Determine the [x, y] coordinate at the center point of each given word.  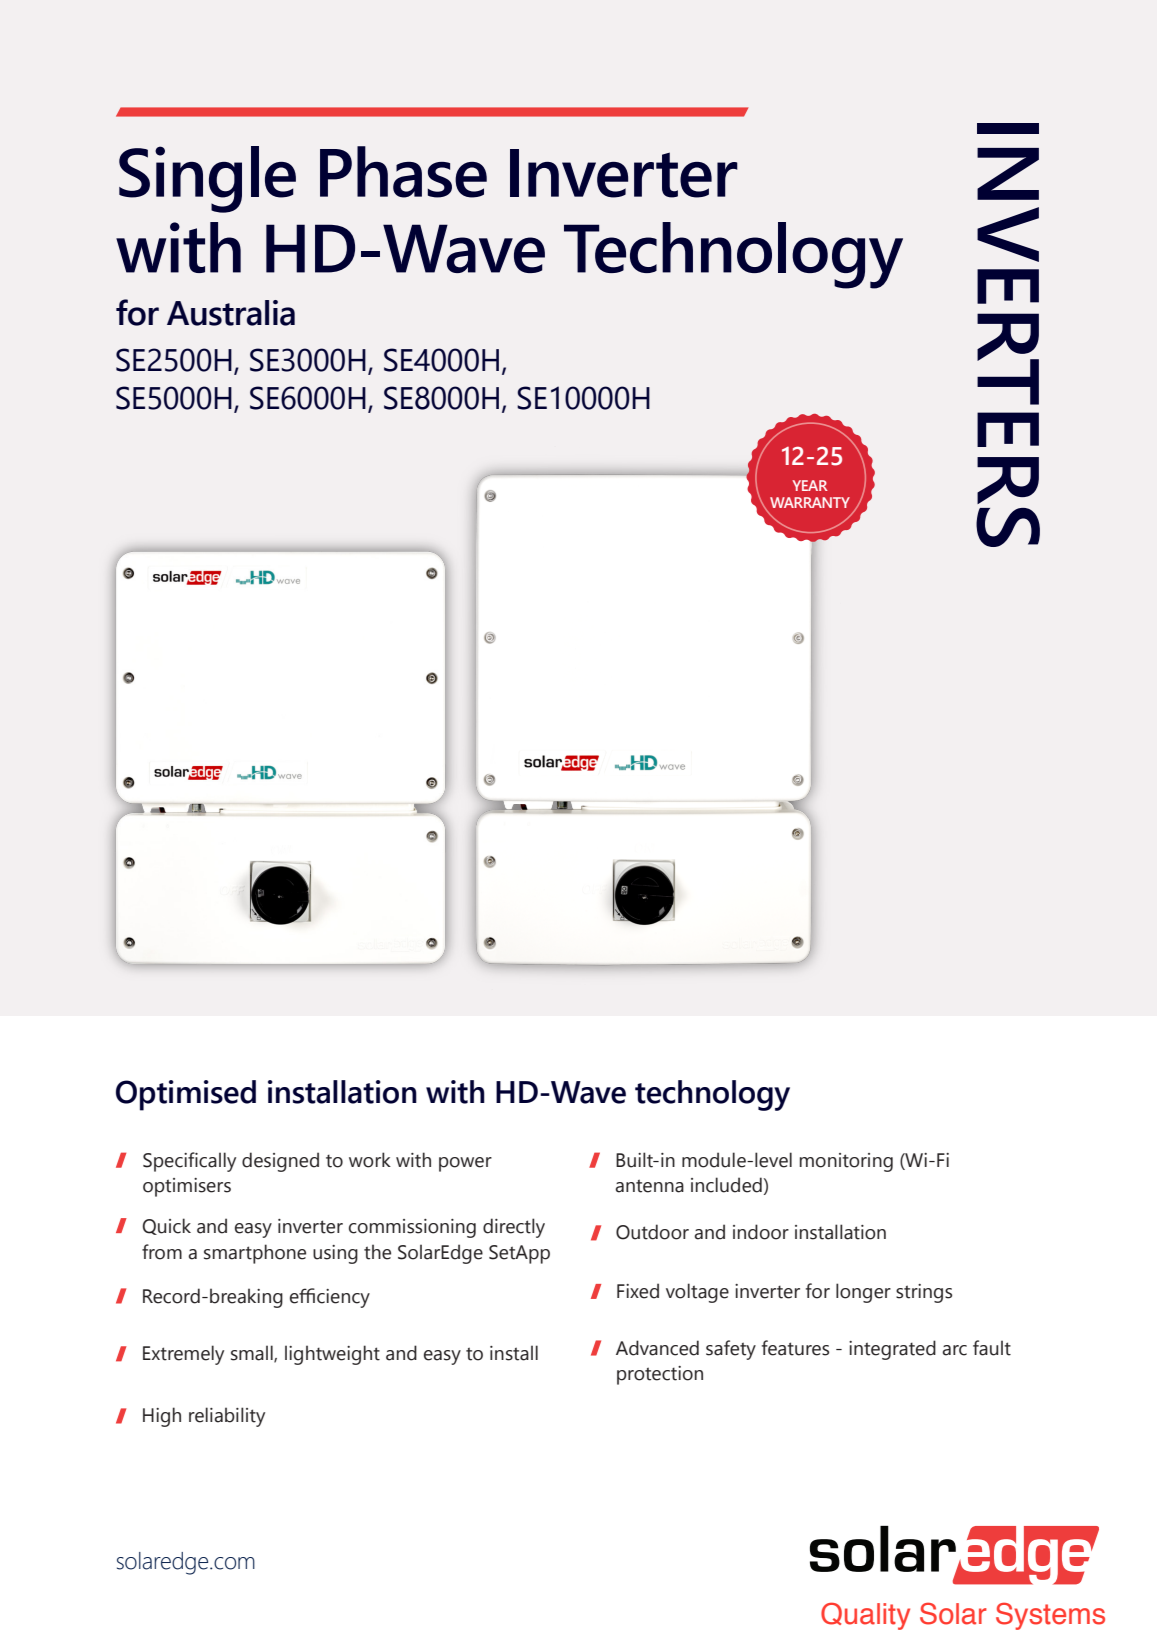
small [253, 1354]
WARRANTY [810, 502]
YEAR [810, 485]
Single [207, 179]
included [726, 1185]
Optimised [186, 1095]
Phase [403, 172]
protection [660, 1375]
